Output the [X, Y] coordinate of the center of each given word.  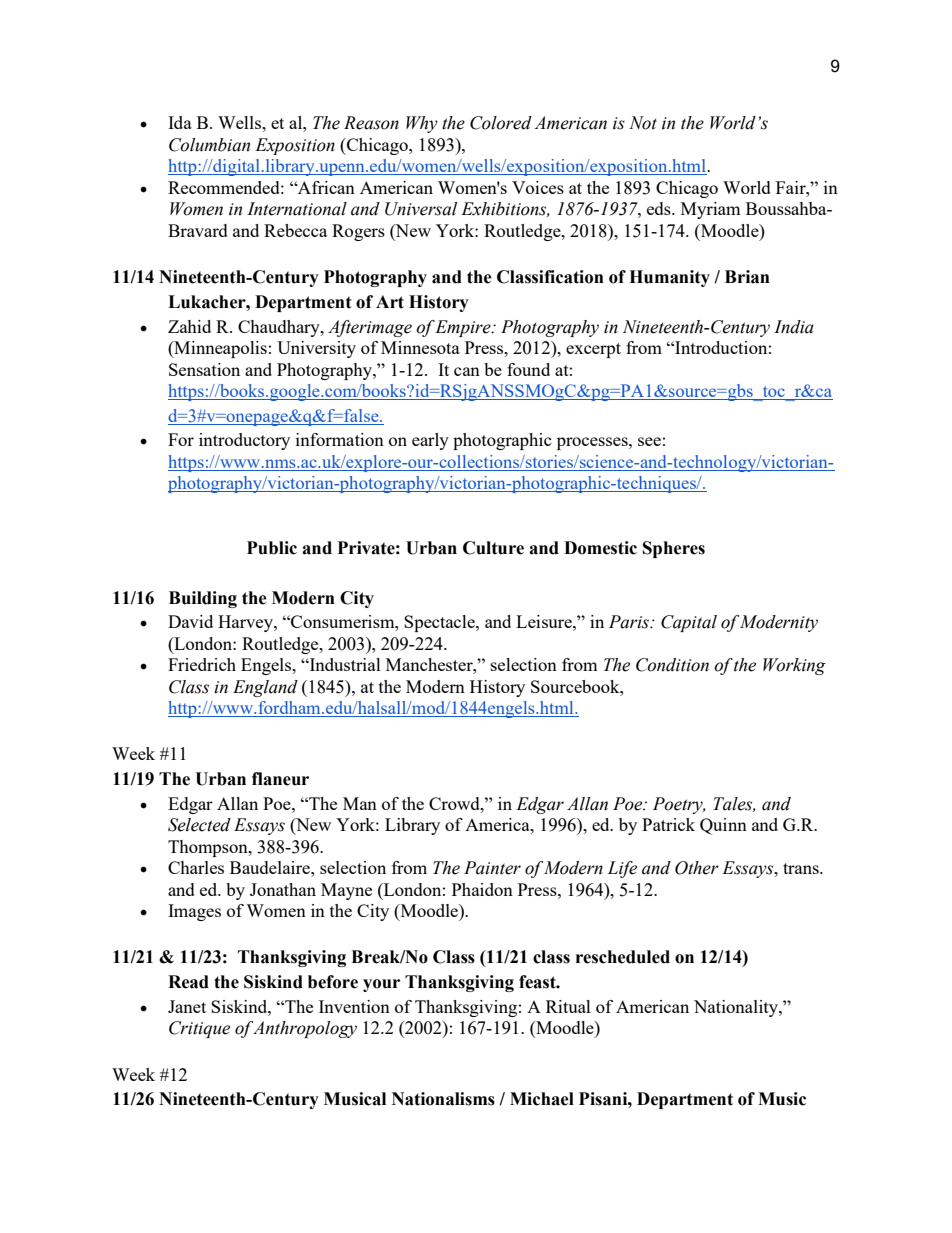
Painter [492, 868]
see [649, 441]
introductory [244, 441]
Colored [501, 123]
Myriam [711, 210]
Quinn [723, 826]
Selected [199, 825]
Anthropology [305, 1029]
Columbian [209, 145]
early [430, 441]
